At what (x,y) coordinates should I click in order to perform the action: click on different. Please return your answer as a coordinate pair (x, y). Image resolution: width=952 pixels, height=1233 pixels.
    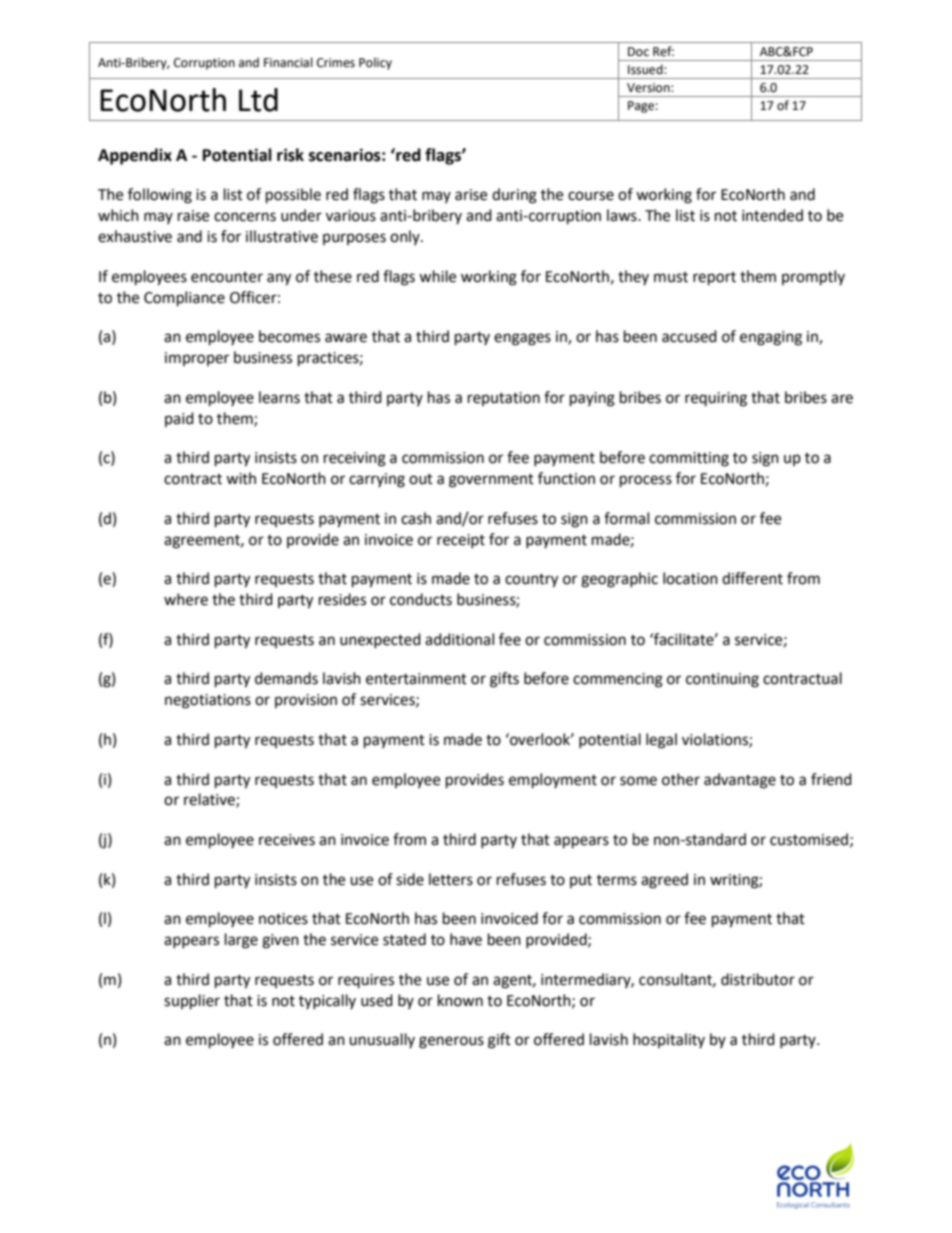
    Looking at the image, I should click on (752, 578).
